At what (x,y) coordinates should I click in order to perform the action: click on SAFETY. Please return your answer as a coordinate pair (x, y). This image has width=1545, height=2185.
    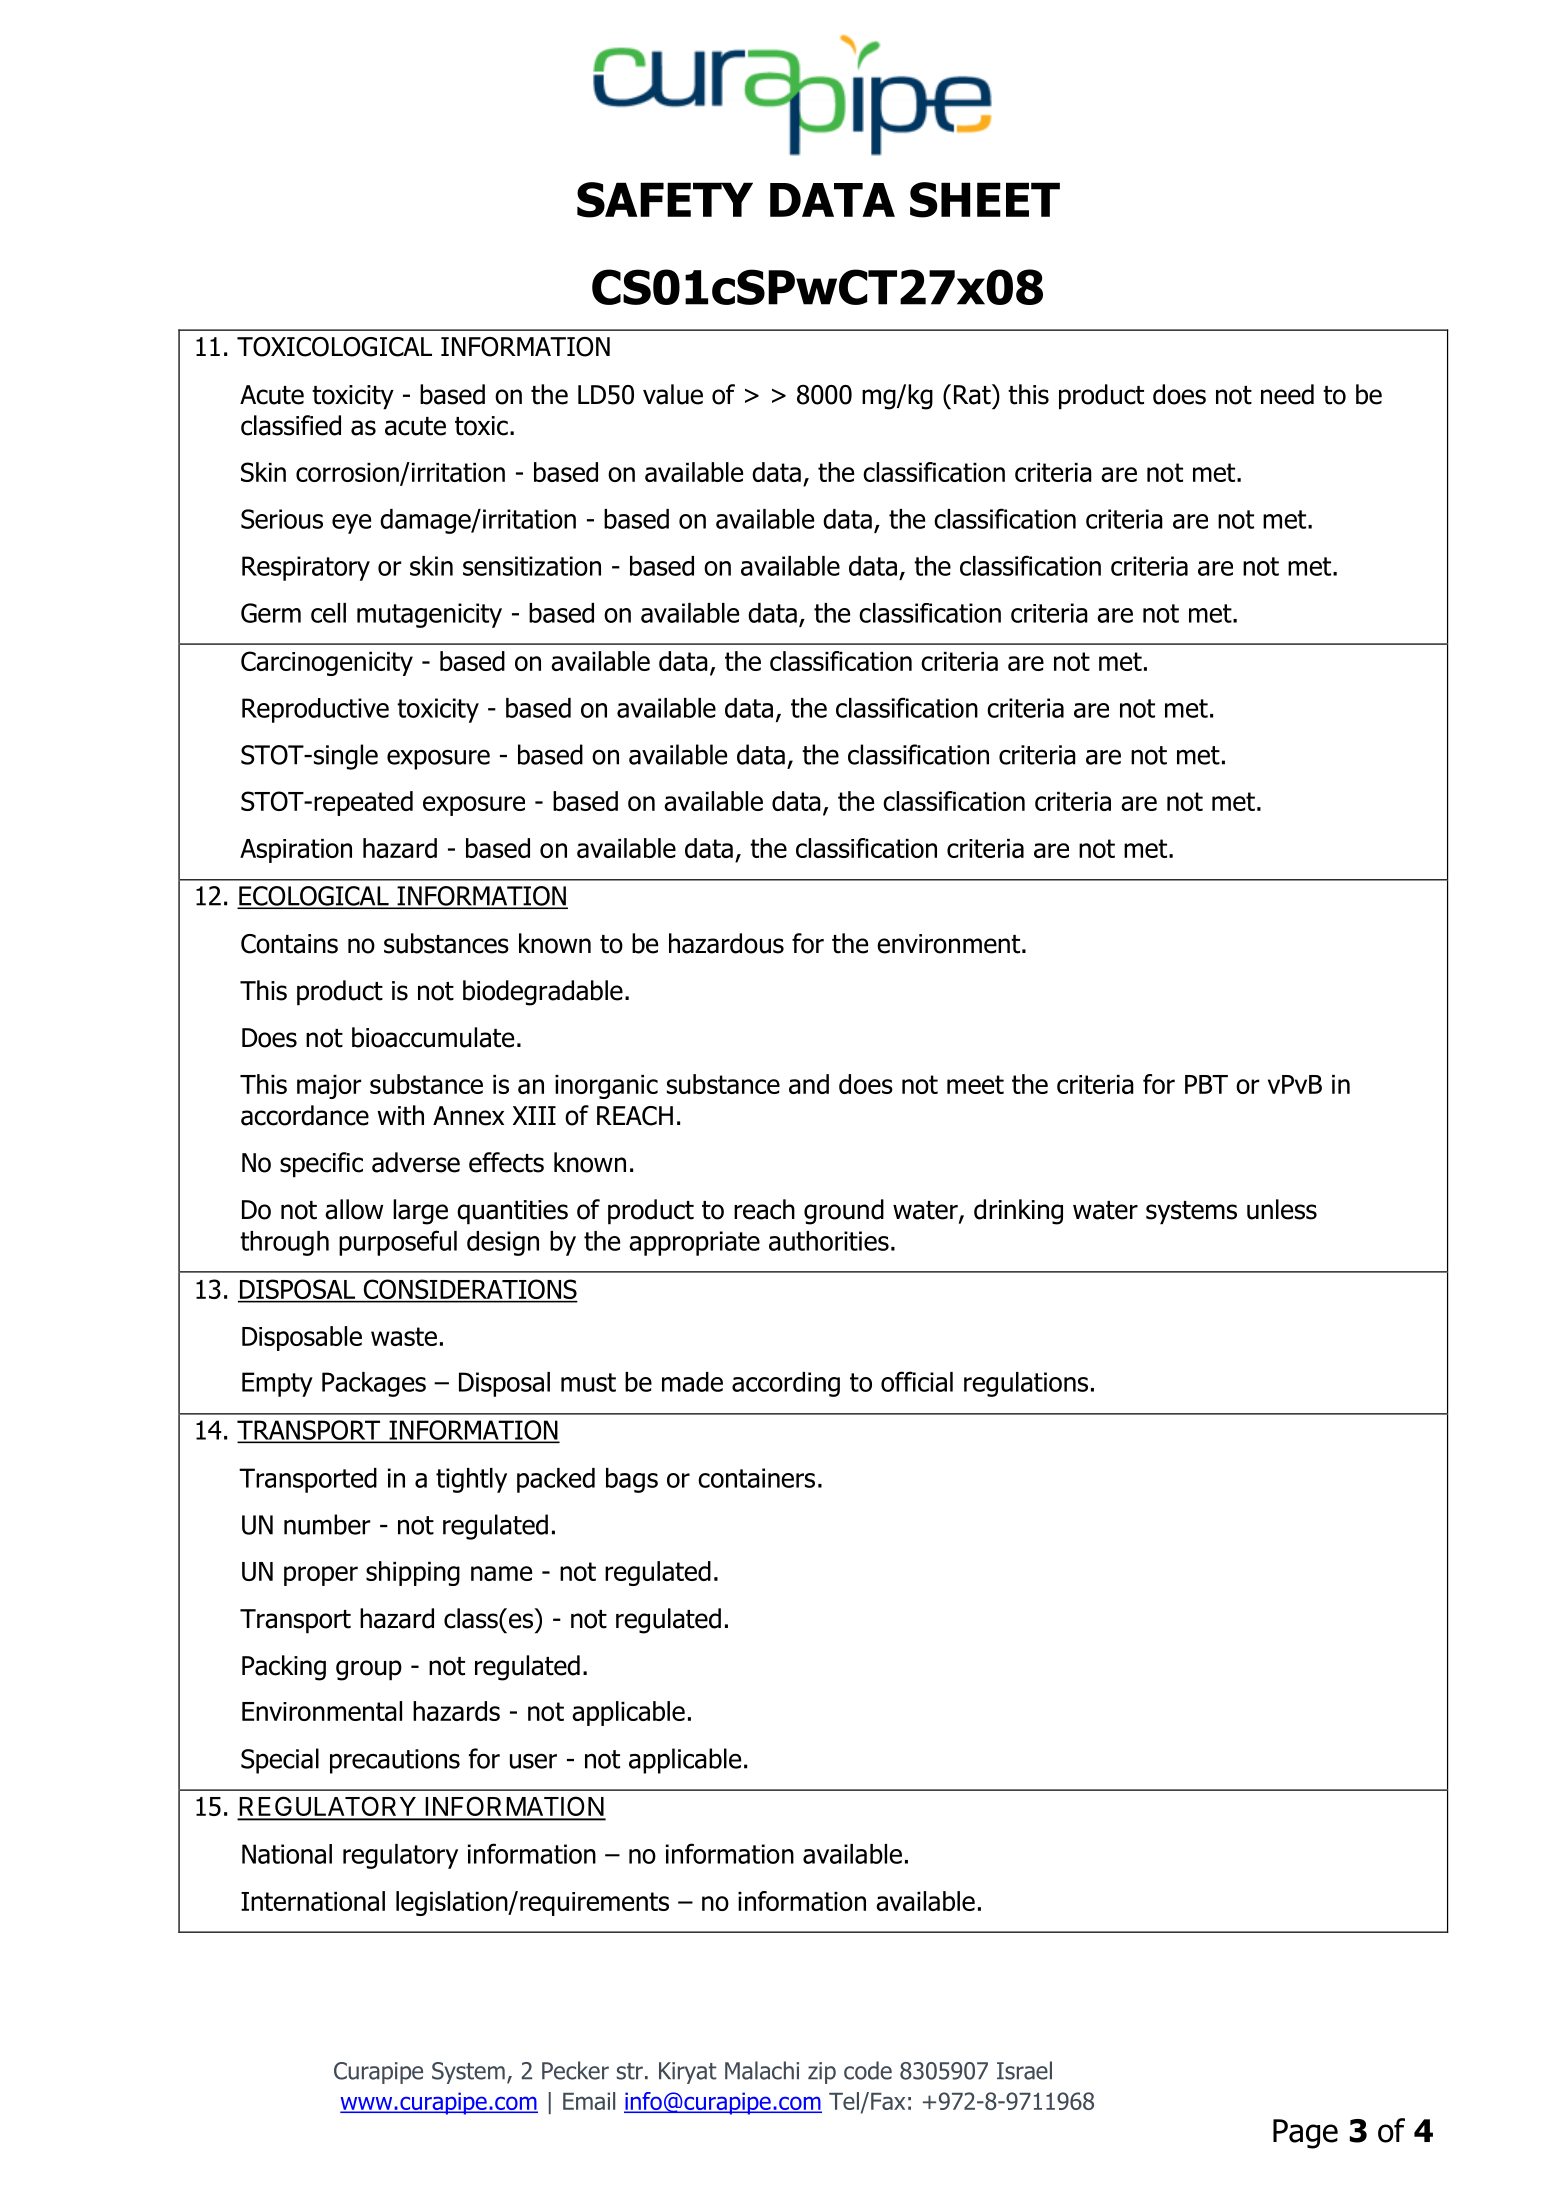
    Looking at the image, I should click on (665, 200).
